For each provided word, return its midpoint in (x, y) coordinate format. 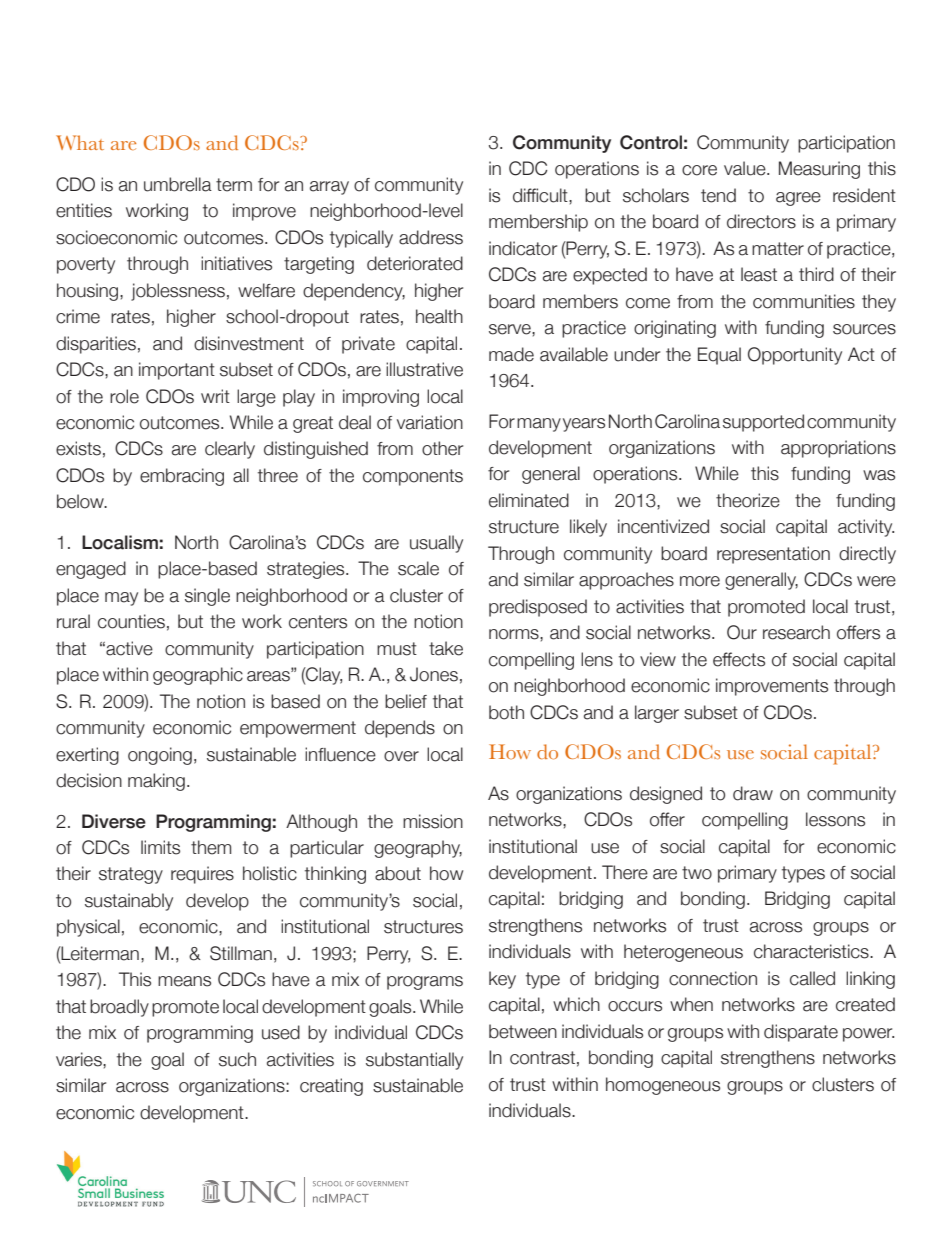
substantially (414, 1061)
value (746, 168)
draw (753, 793)
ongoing (160, 756)
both (506, 712)
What (80, 142)
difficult (541, 195)
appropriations (838, 449)
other (442, 448)
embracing (182, 477)
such (237, 1059)
